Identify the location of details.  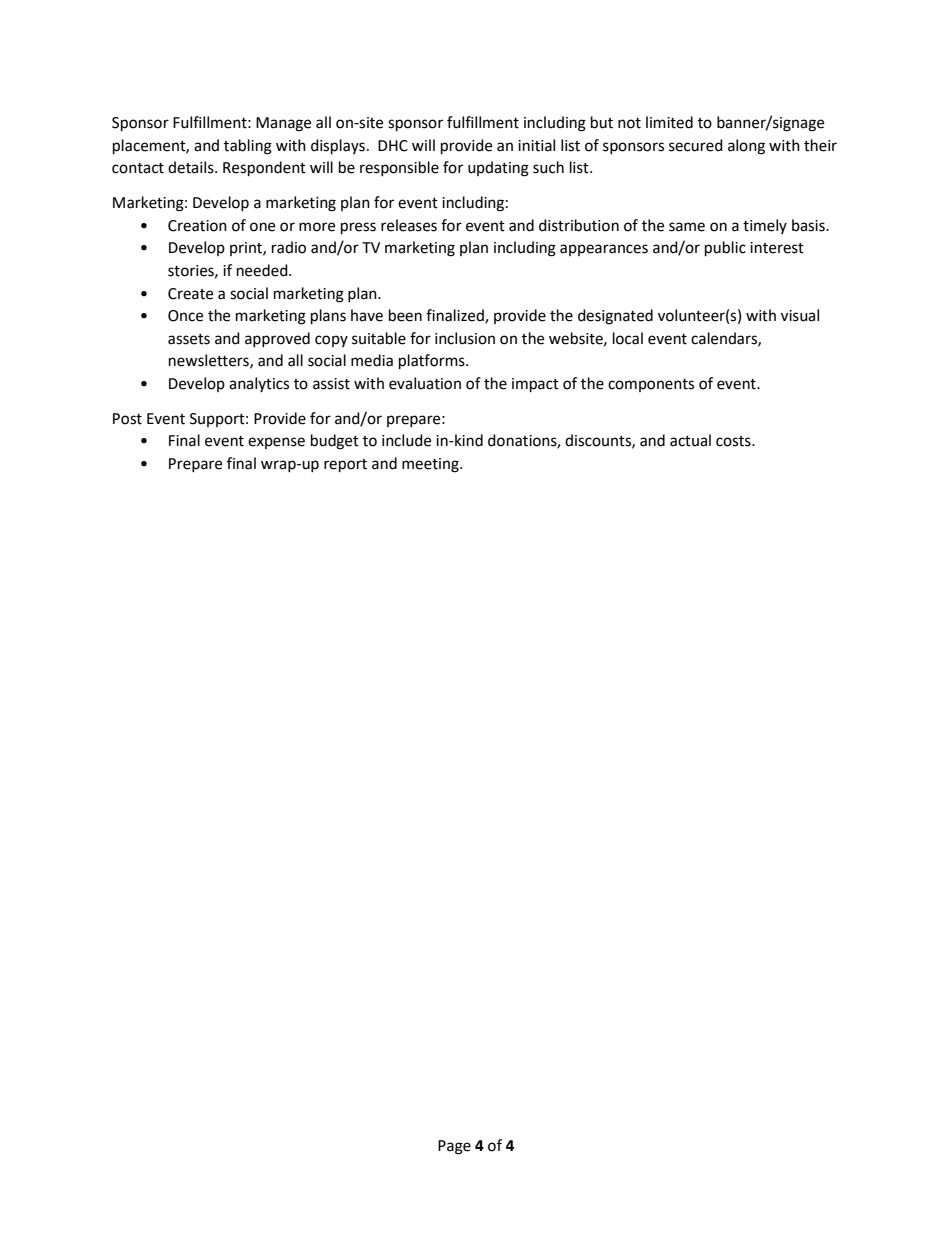
(192, 167).
